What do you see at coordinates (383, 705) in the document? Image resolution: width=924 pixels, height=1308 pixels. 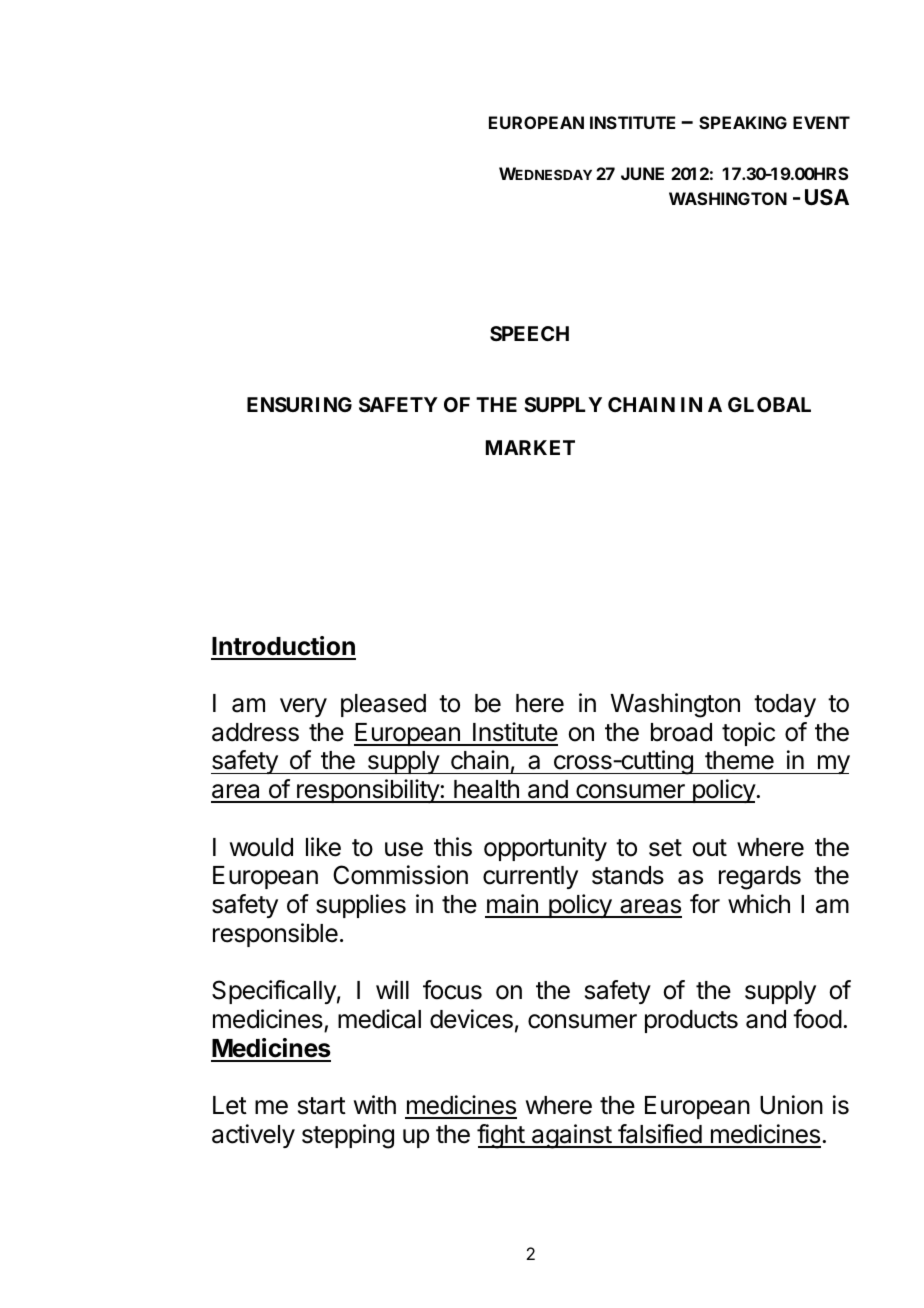 I see `pleased` at bounding box center [383, 705].
